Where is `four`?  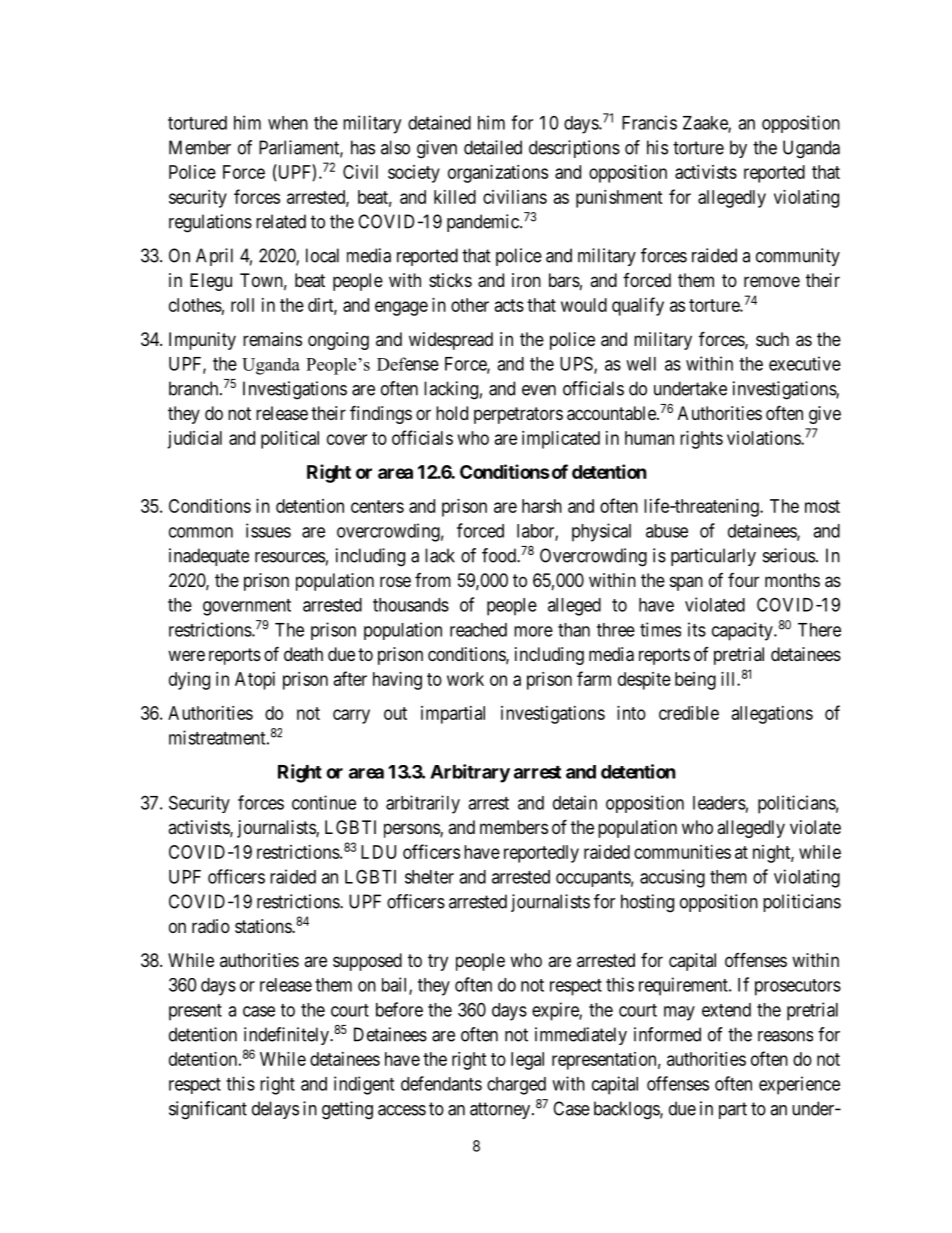 four is located at coordinates (743, 580).
